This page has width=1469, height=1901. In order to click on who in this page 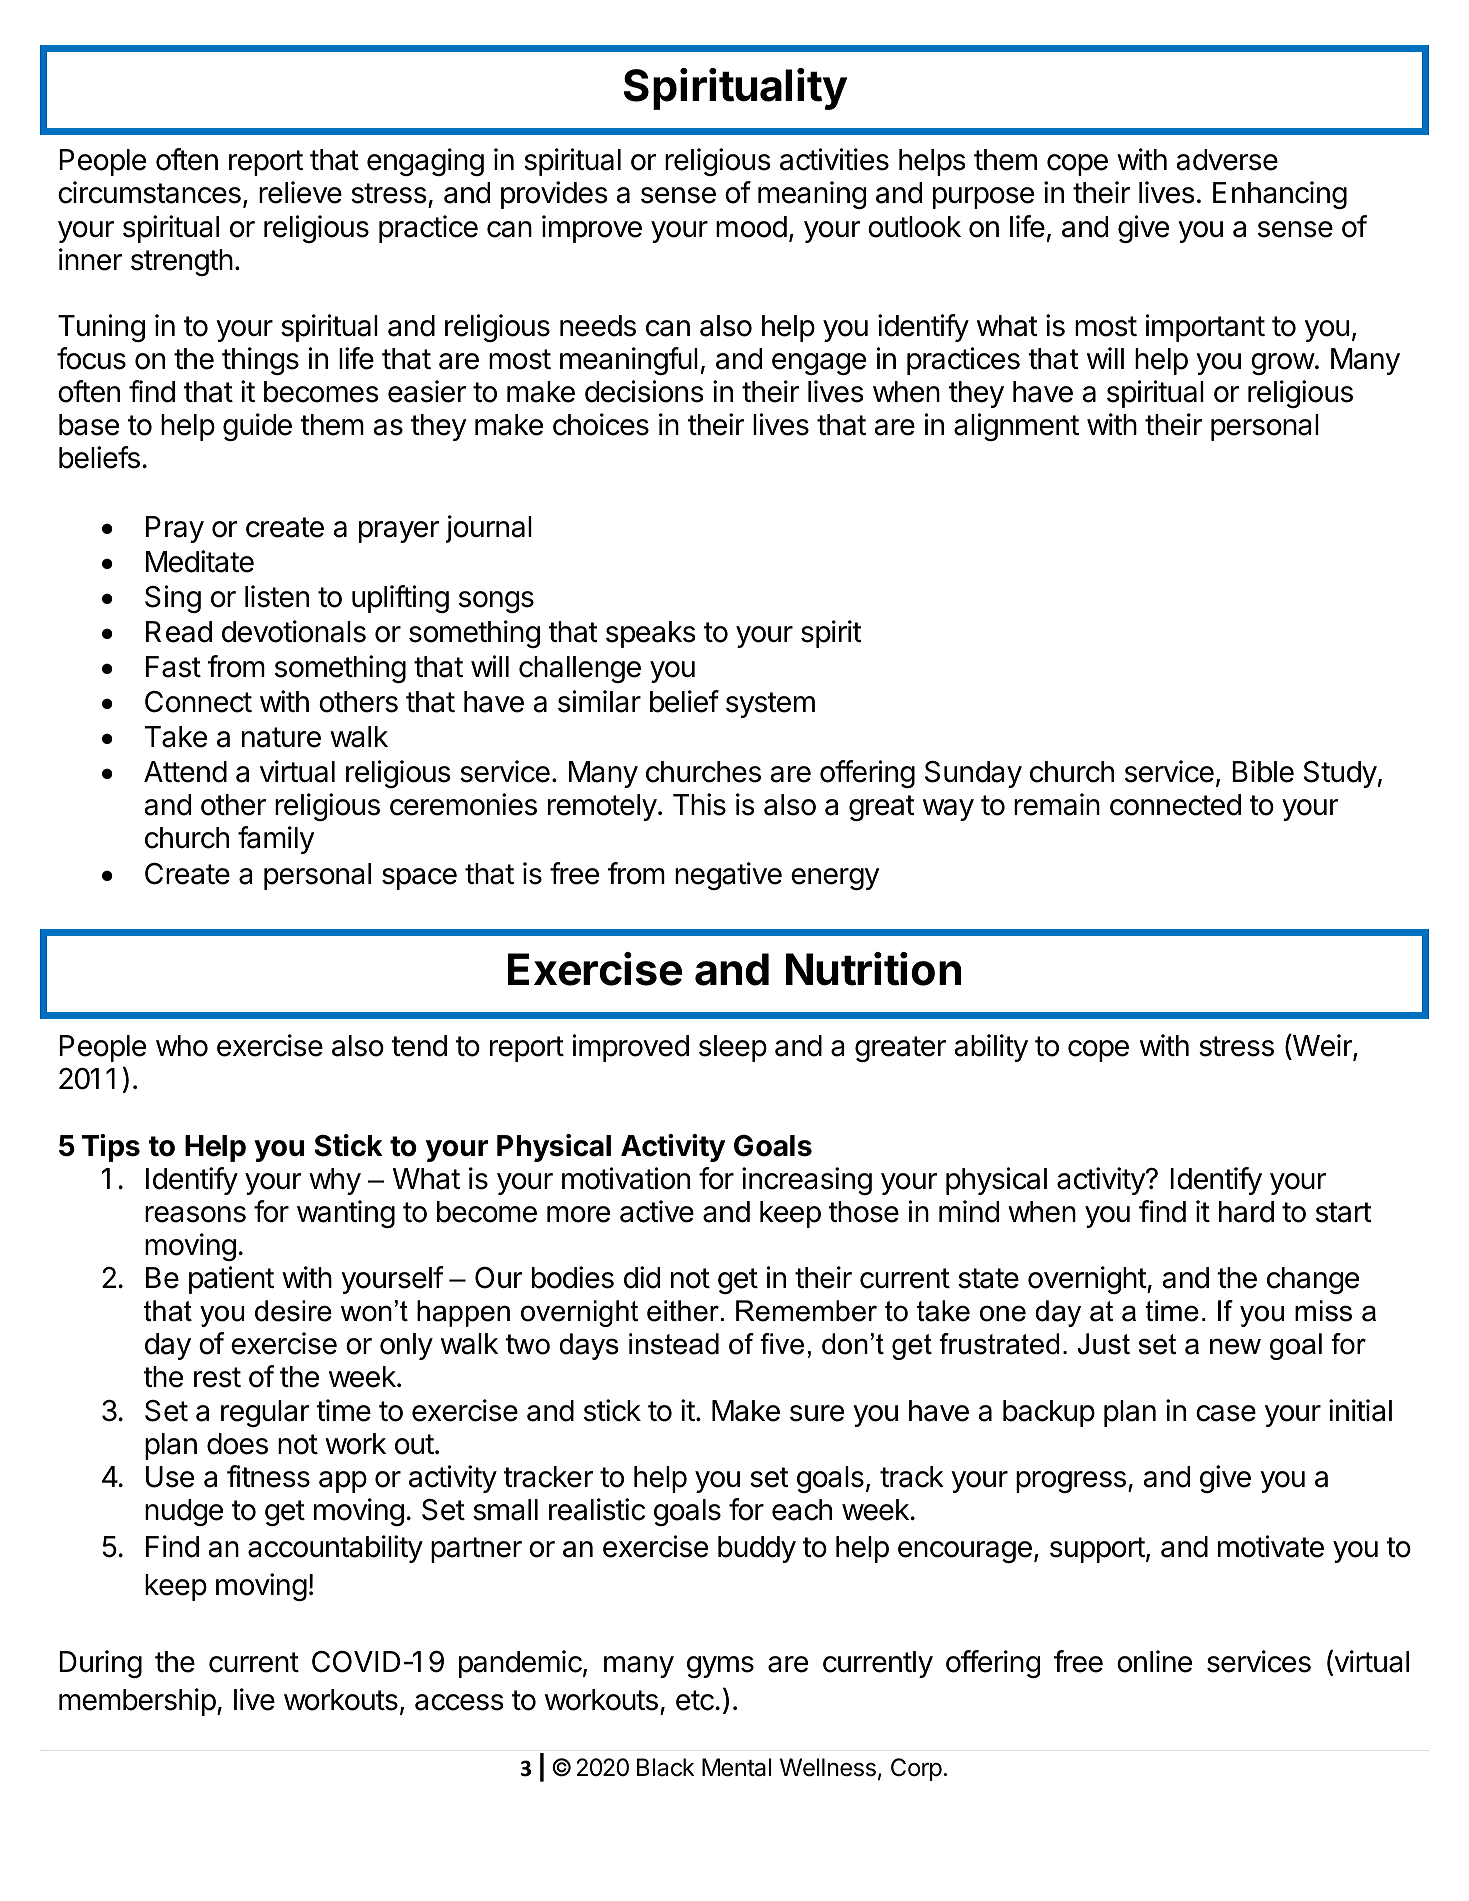, I will do `click(182, 1046)`.
